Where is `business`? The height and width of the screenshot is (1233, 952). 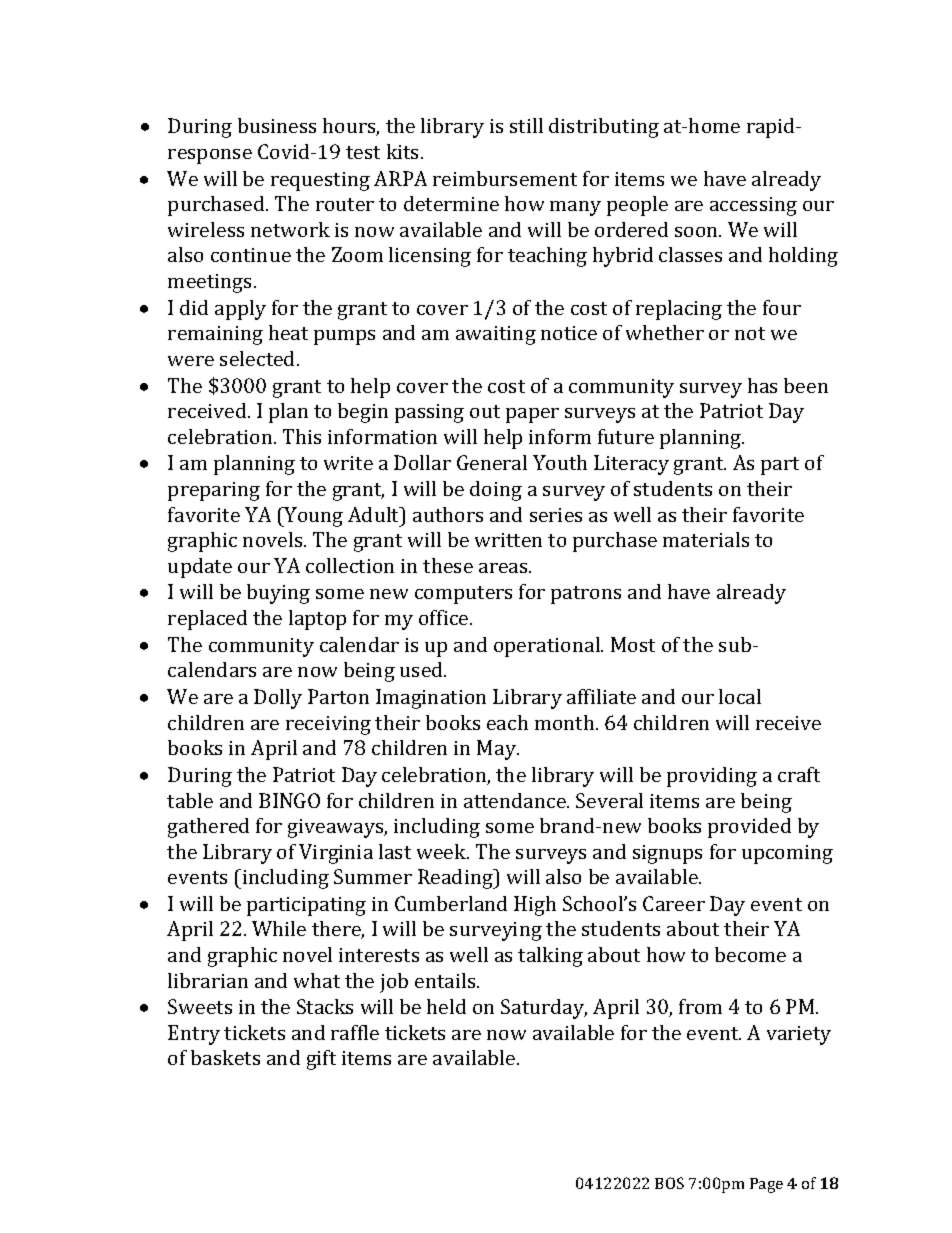
business is located at coordinates (277, 125).
